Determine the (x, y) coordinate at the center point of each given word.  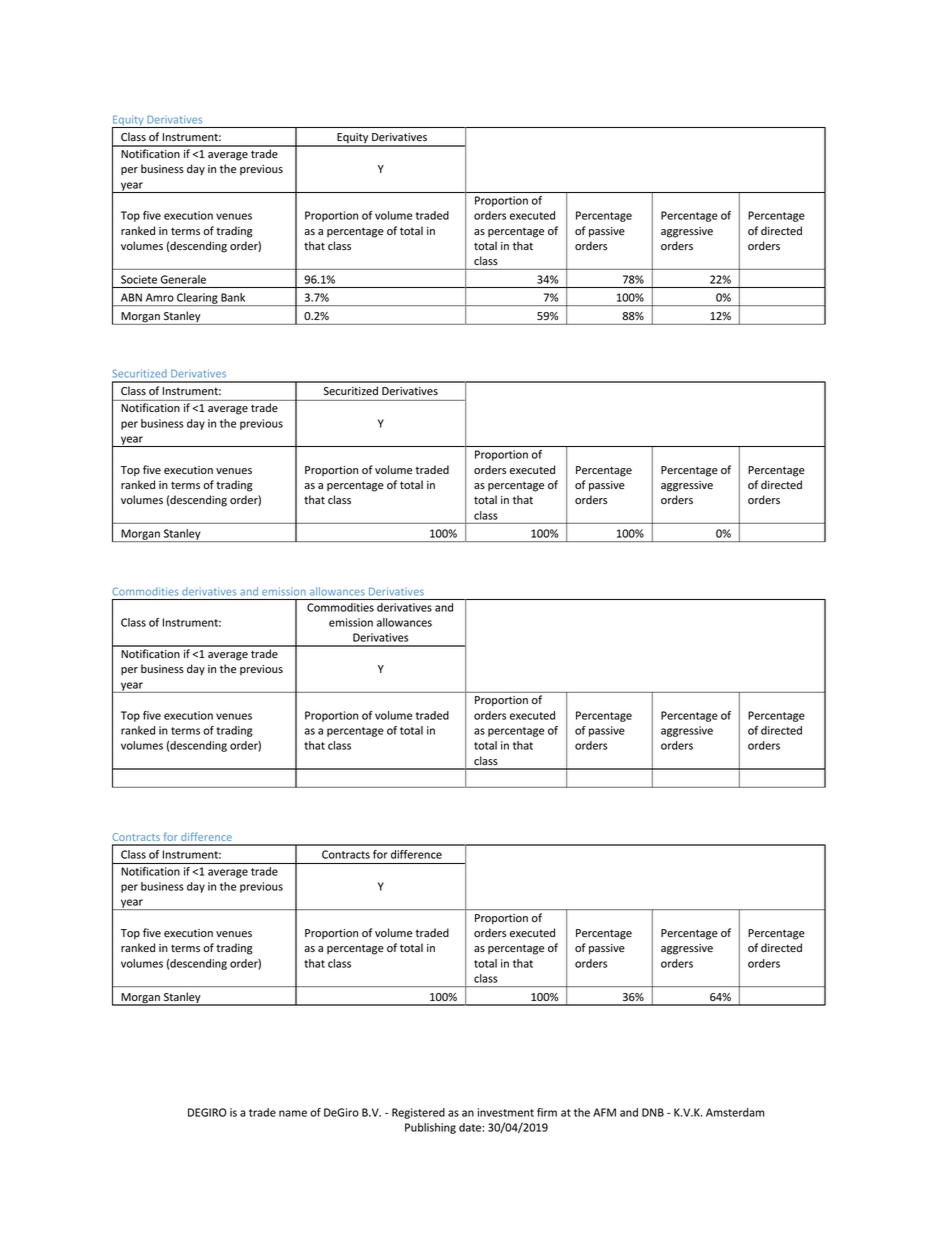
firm (547, 1112)
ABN (131, 297)
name (293, 1113)
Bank (233, 297)
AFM (604, 1112)
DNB (653, 1112)
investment (506, 1112)
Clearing (197, 299)
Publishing (430, 1128)
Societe (139, 279)
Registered (418, 1113)
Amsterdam (735, 1112)
